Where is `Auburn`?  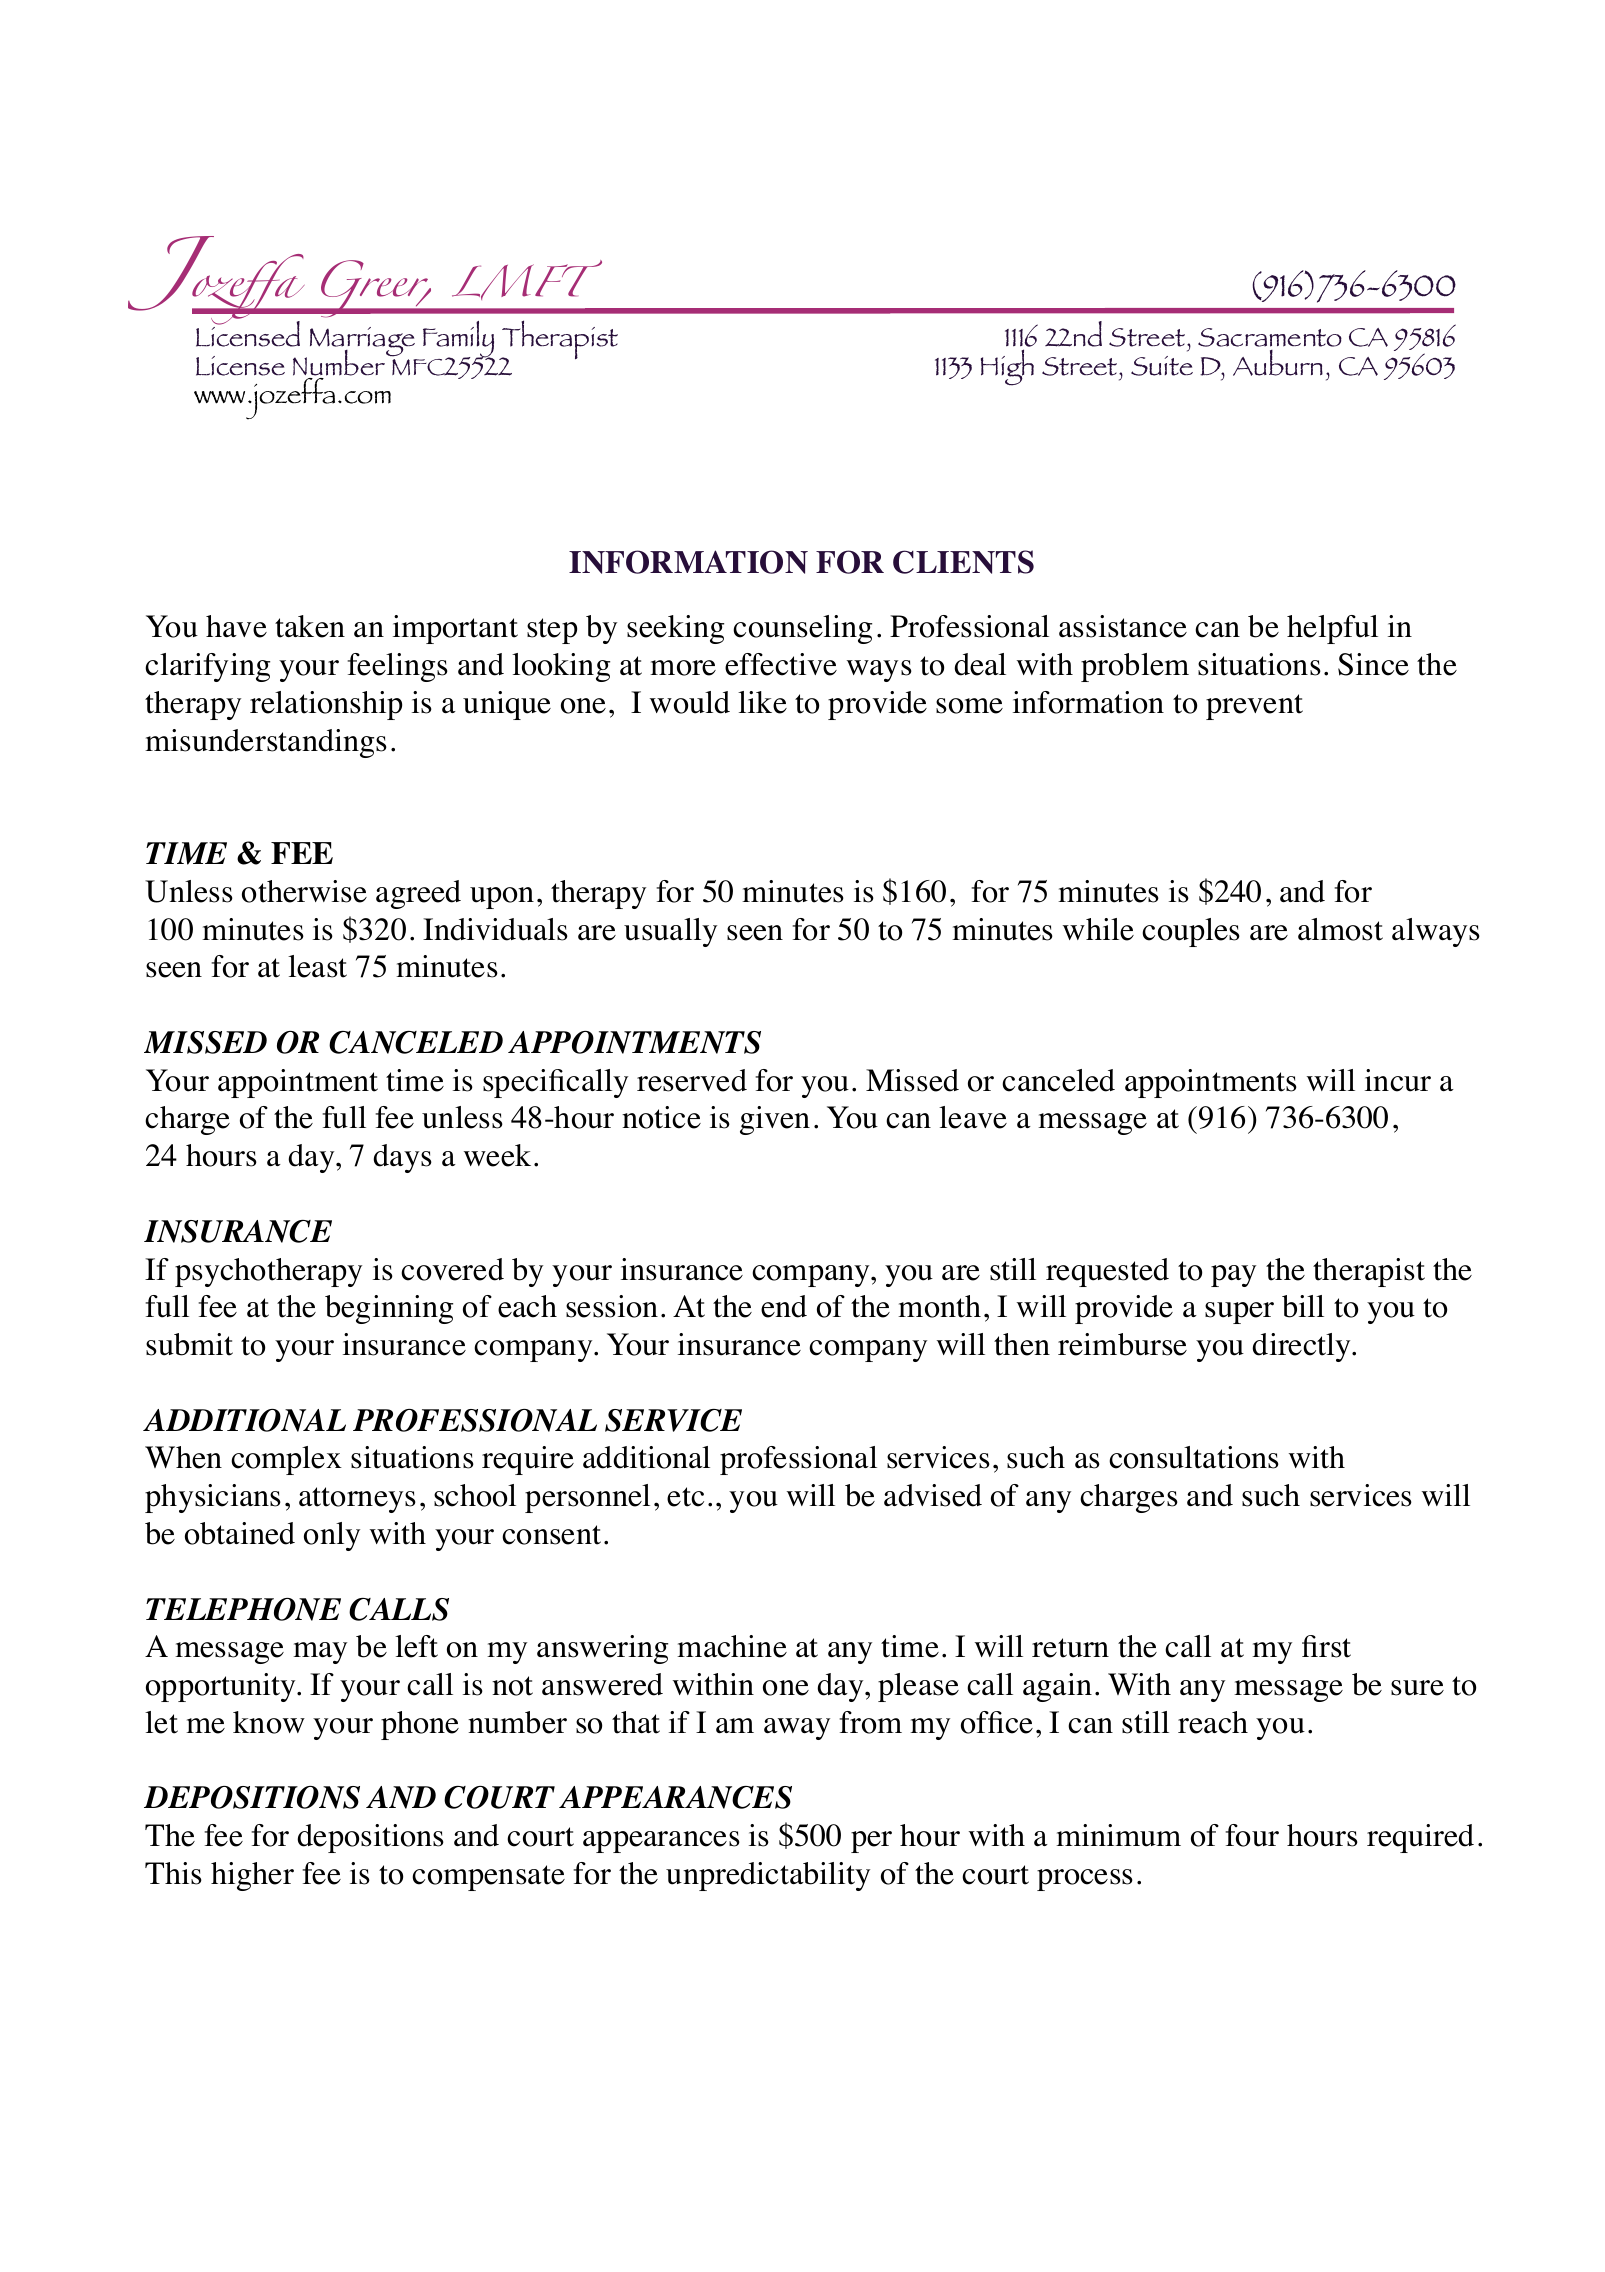
Auburn is located at coordinates (1278, 363).
